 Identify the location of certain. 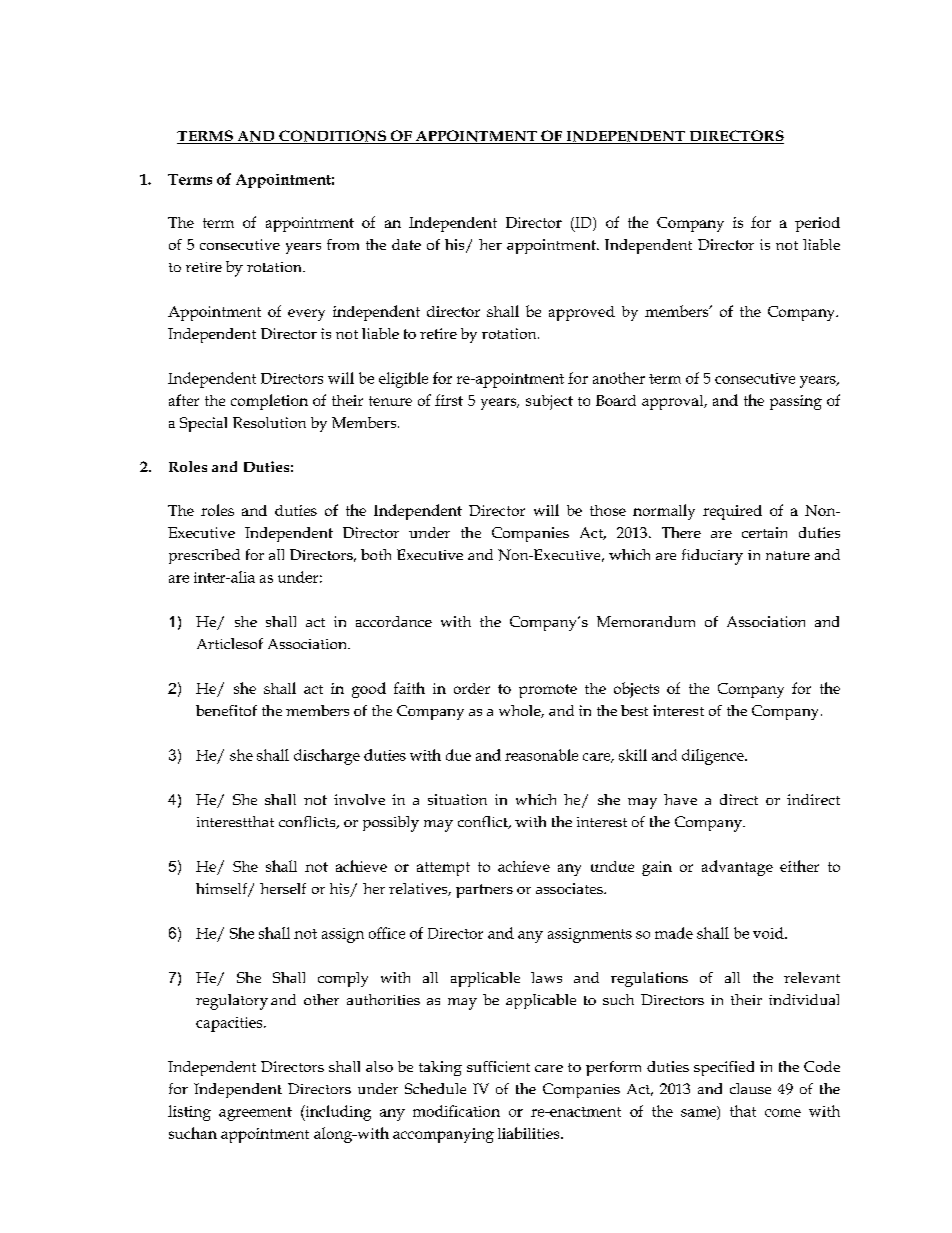
(764, 532).
